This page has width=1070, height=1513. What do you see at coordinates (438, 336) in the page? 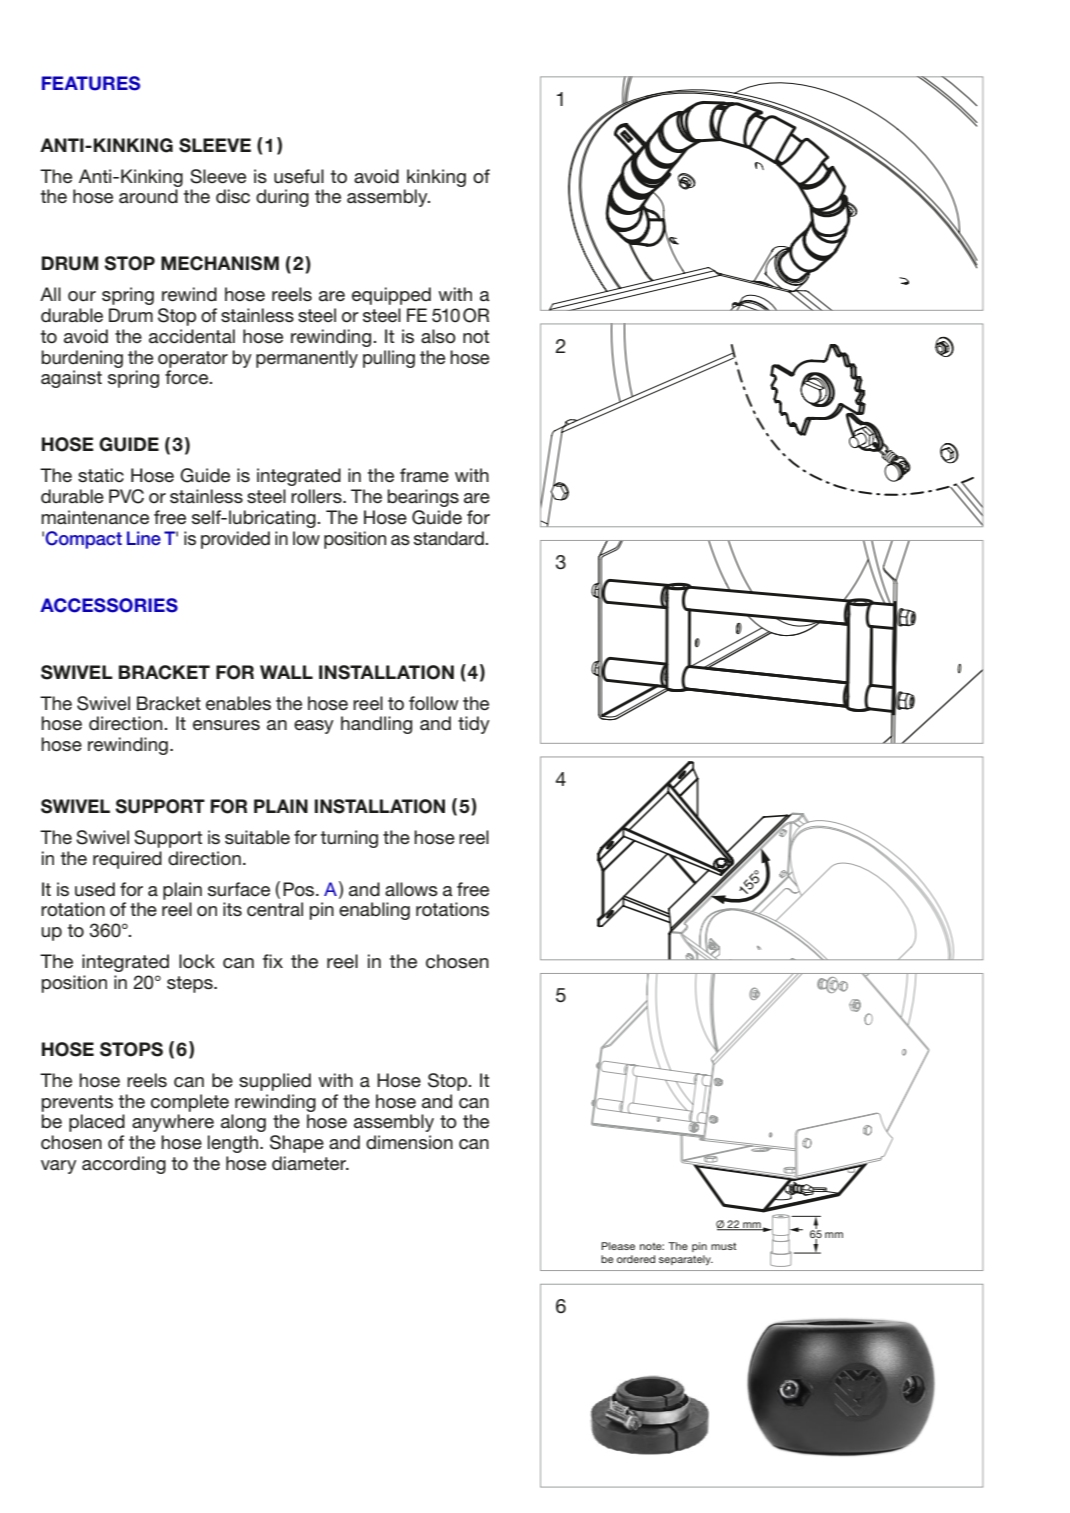
I see `also` at bounding box center [438, 336].
